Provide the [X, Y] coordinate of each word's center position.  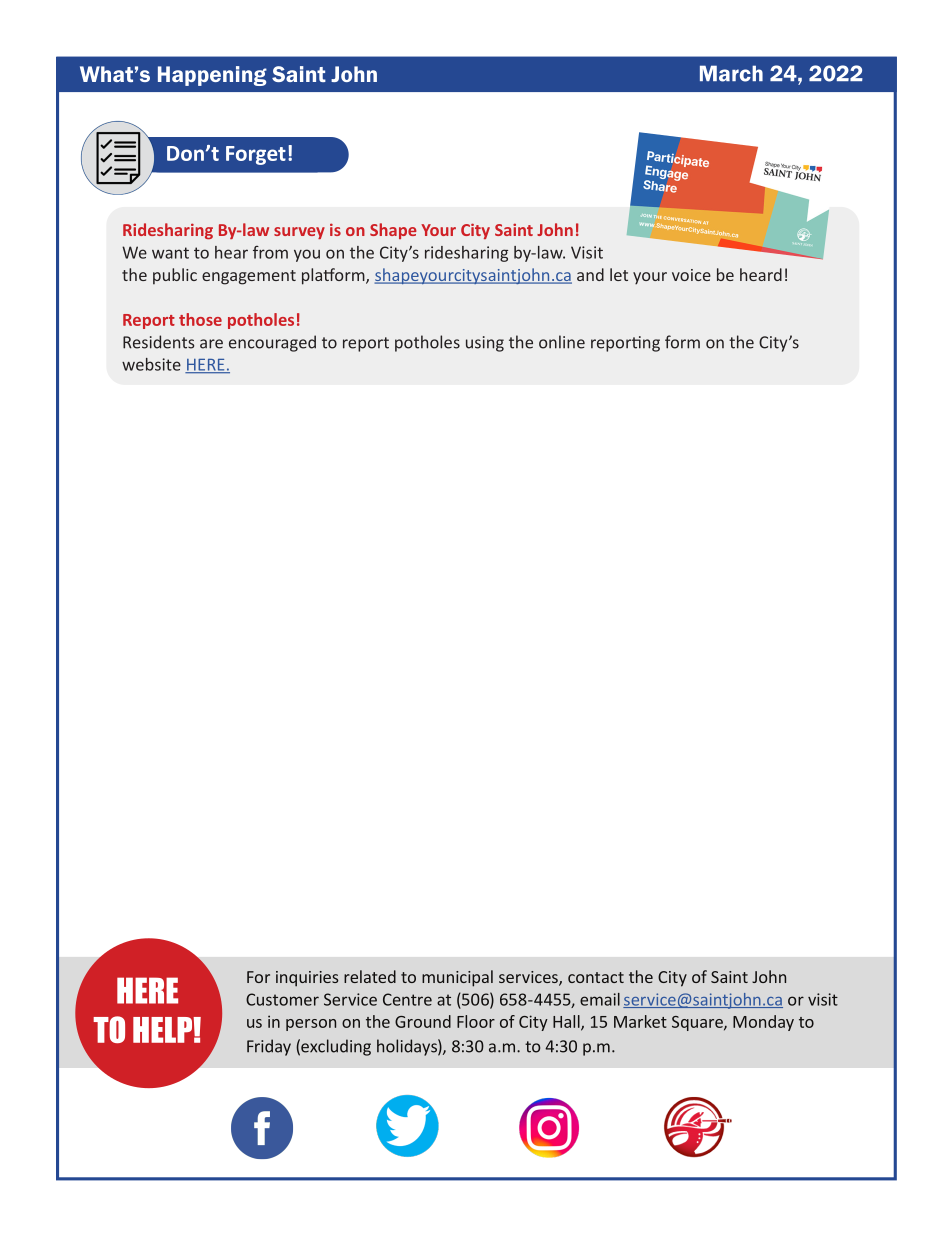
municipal [457, 978]
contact [596, 977]
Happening [212, 76]
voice [691, 275]
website [151, 364]
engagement [249, 277]
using [485, 344]
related [370, 976]
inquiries [307, 979]
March [731, 73]
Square [698, 1023]
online [562, 342]
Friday [269, 1047]
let [619, 274]
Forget [256, 155]
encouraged [272, 343]
